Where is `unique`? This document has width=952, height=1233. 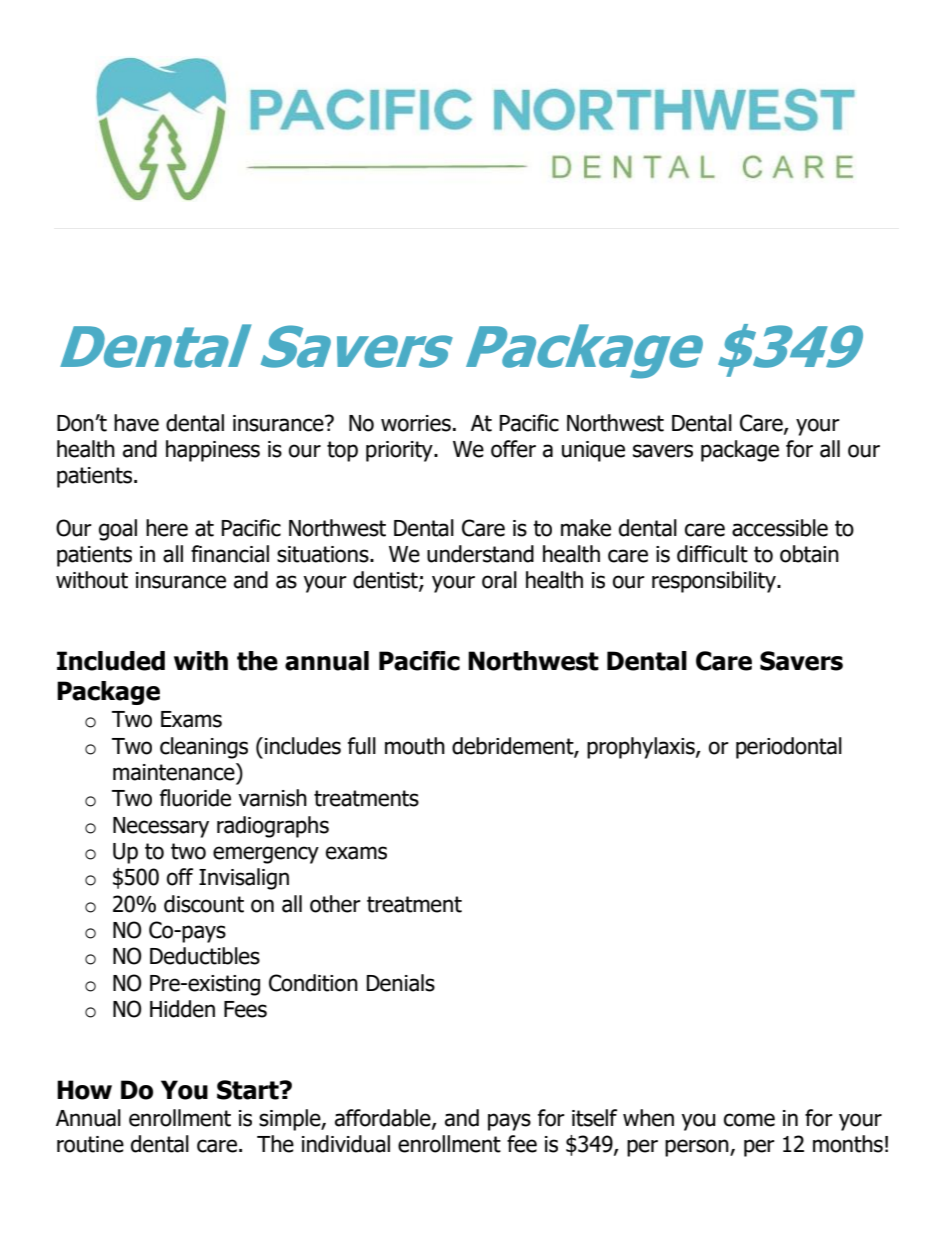 unique is located at coordinates (593, 451).
